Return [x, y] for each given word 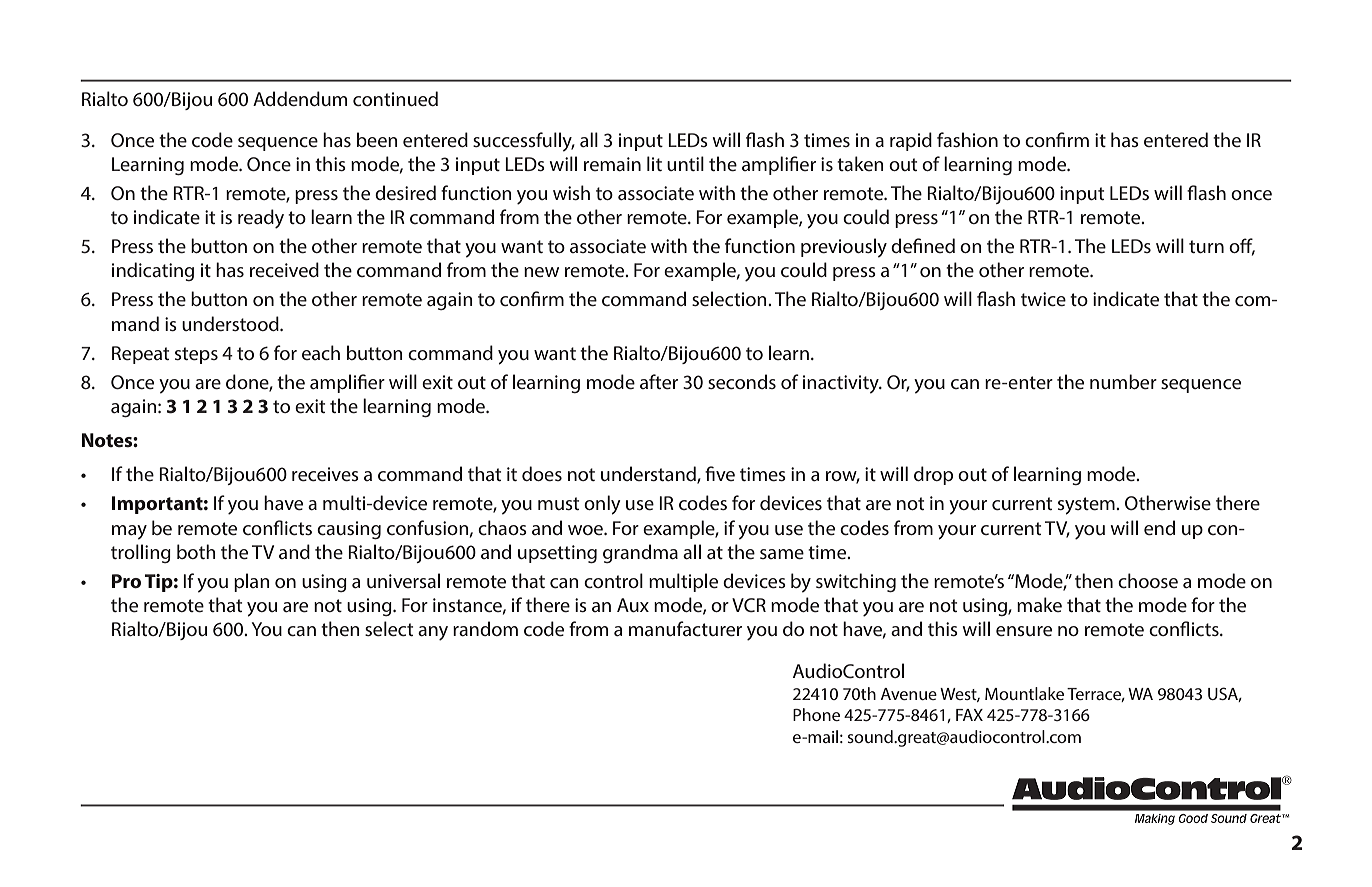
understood [231, 323]
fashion [967, 139]
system [1087, 506]
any [433, 633]
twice [1043, 299]
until [685, 163]
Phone [816, 714]
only [602, 505]
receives [325, 474]
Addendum [300, 98]
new [541, 272]
